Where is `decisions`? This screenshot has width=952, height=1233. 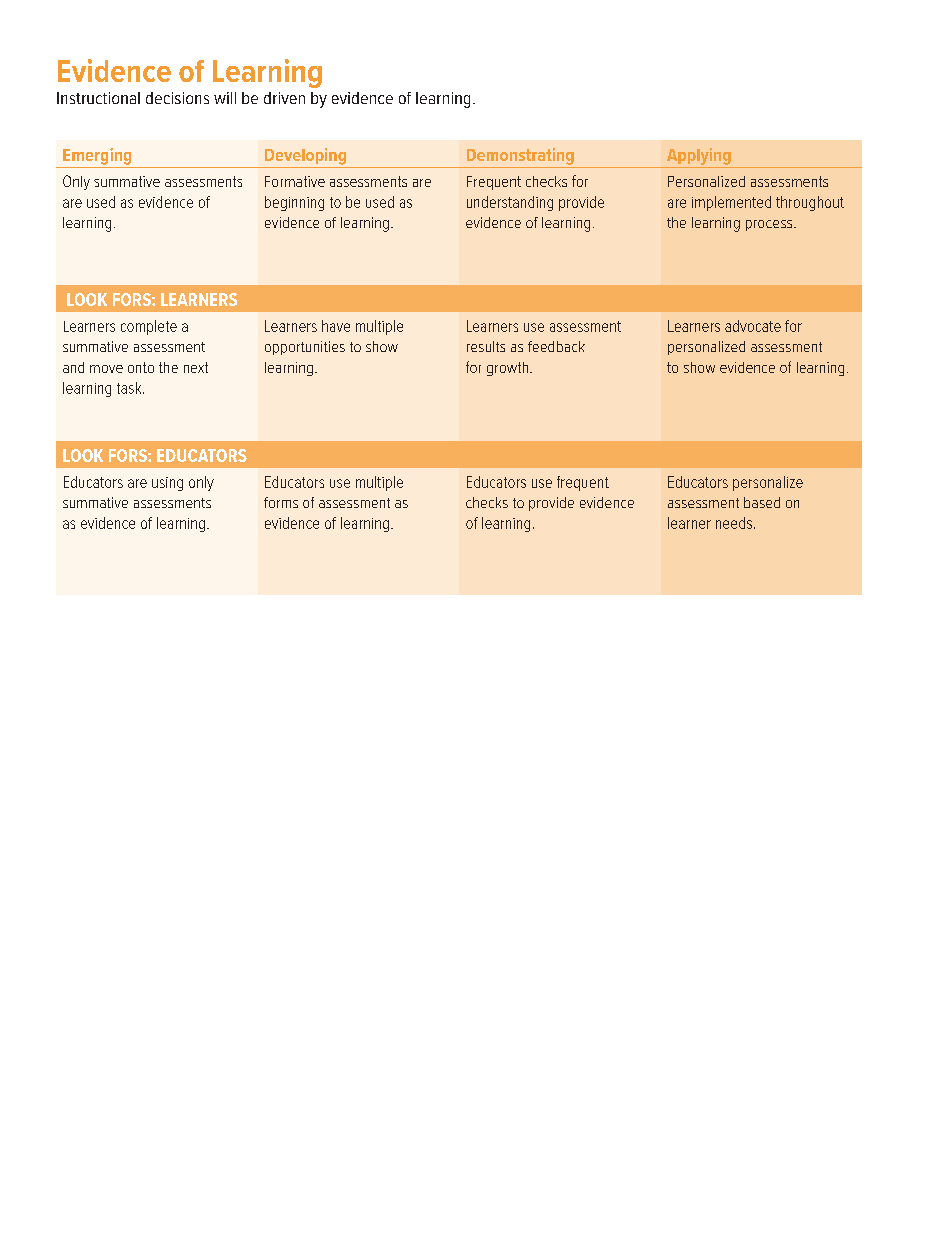 decisions is located at coordinates (177, 98).
